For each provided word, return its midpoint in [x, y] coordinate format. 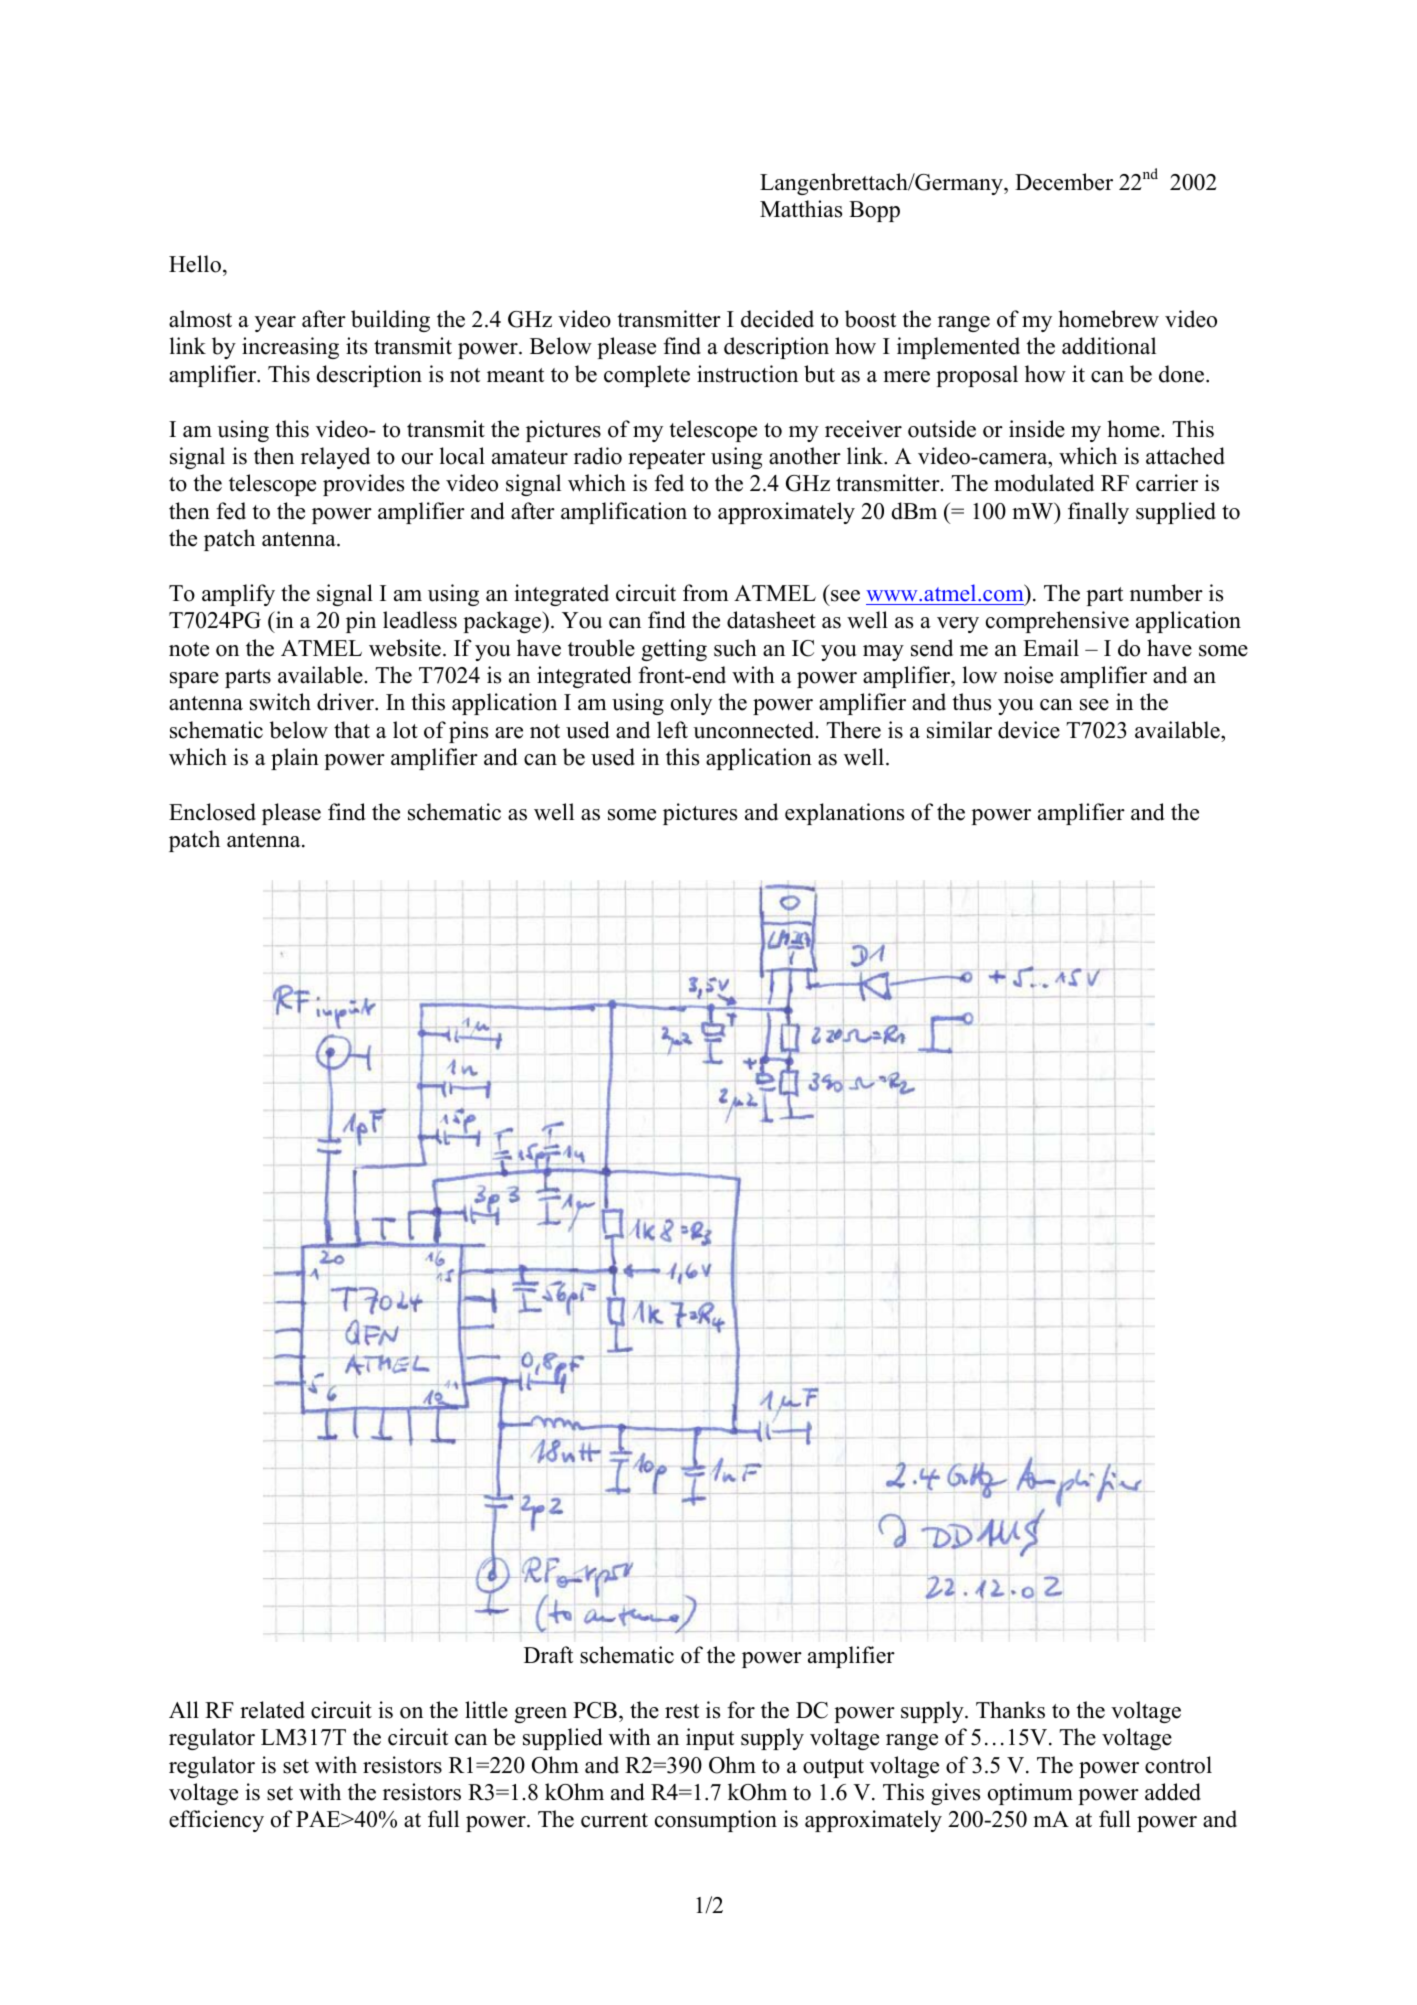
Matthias [801, 209]
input [710, 1739]
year [275, 324]
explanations [844, 814]
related [272, 1710]
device [1029, 730]
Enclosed [212, 812]
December [1064, 182]
